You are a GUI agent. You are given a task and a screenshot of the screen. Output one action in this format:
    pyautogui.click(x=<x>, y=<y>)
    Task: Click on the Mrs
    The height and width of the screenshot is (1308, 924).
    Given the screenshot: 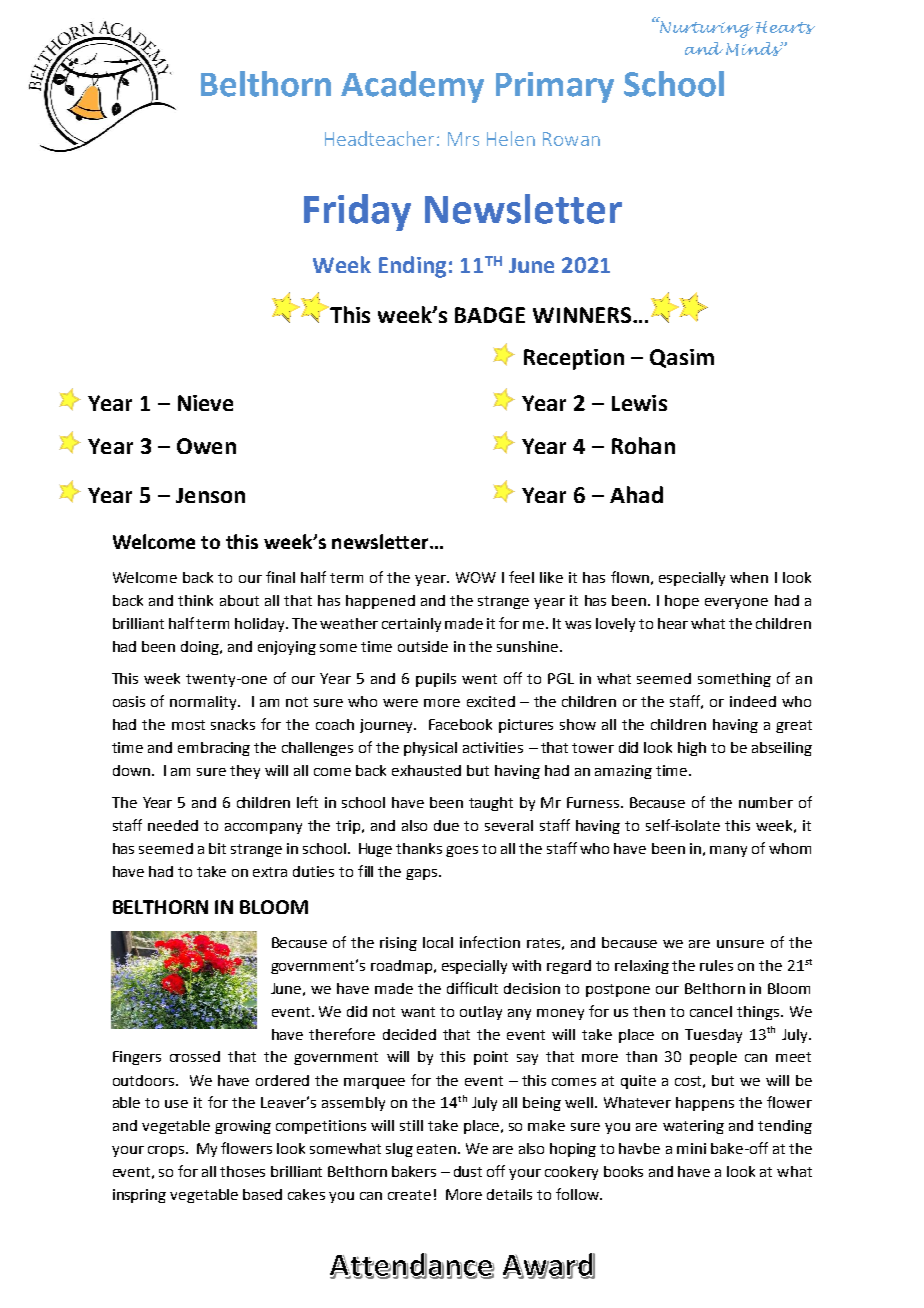 What is the action you would take?
    pyautogui.click(x=463, y=139)
